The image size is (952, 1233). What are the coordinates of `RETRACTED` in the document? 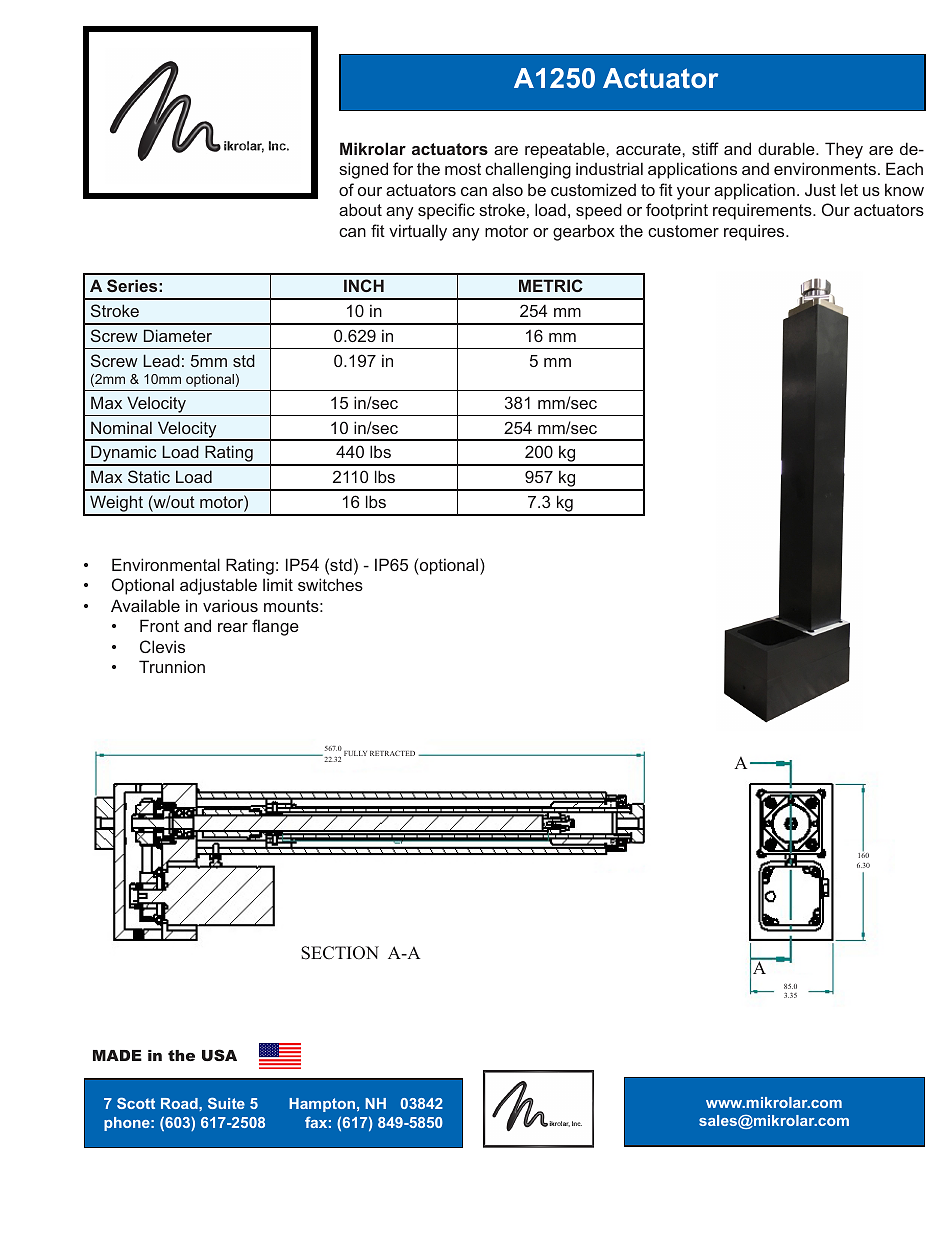 It's located at (392, 753).
